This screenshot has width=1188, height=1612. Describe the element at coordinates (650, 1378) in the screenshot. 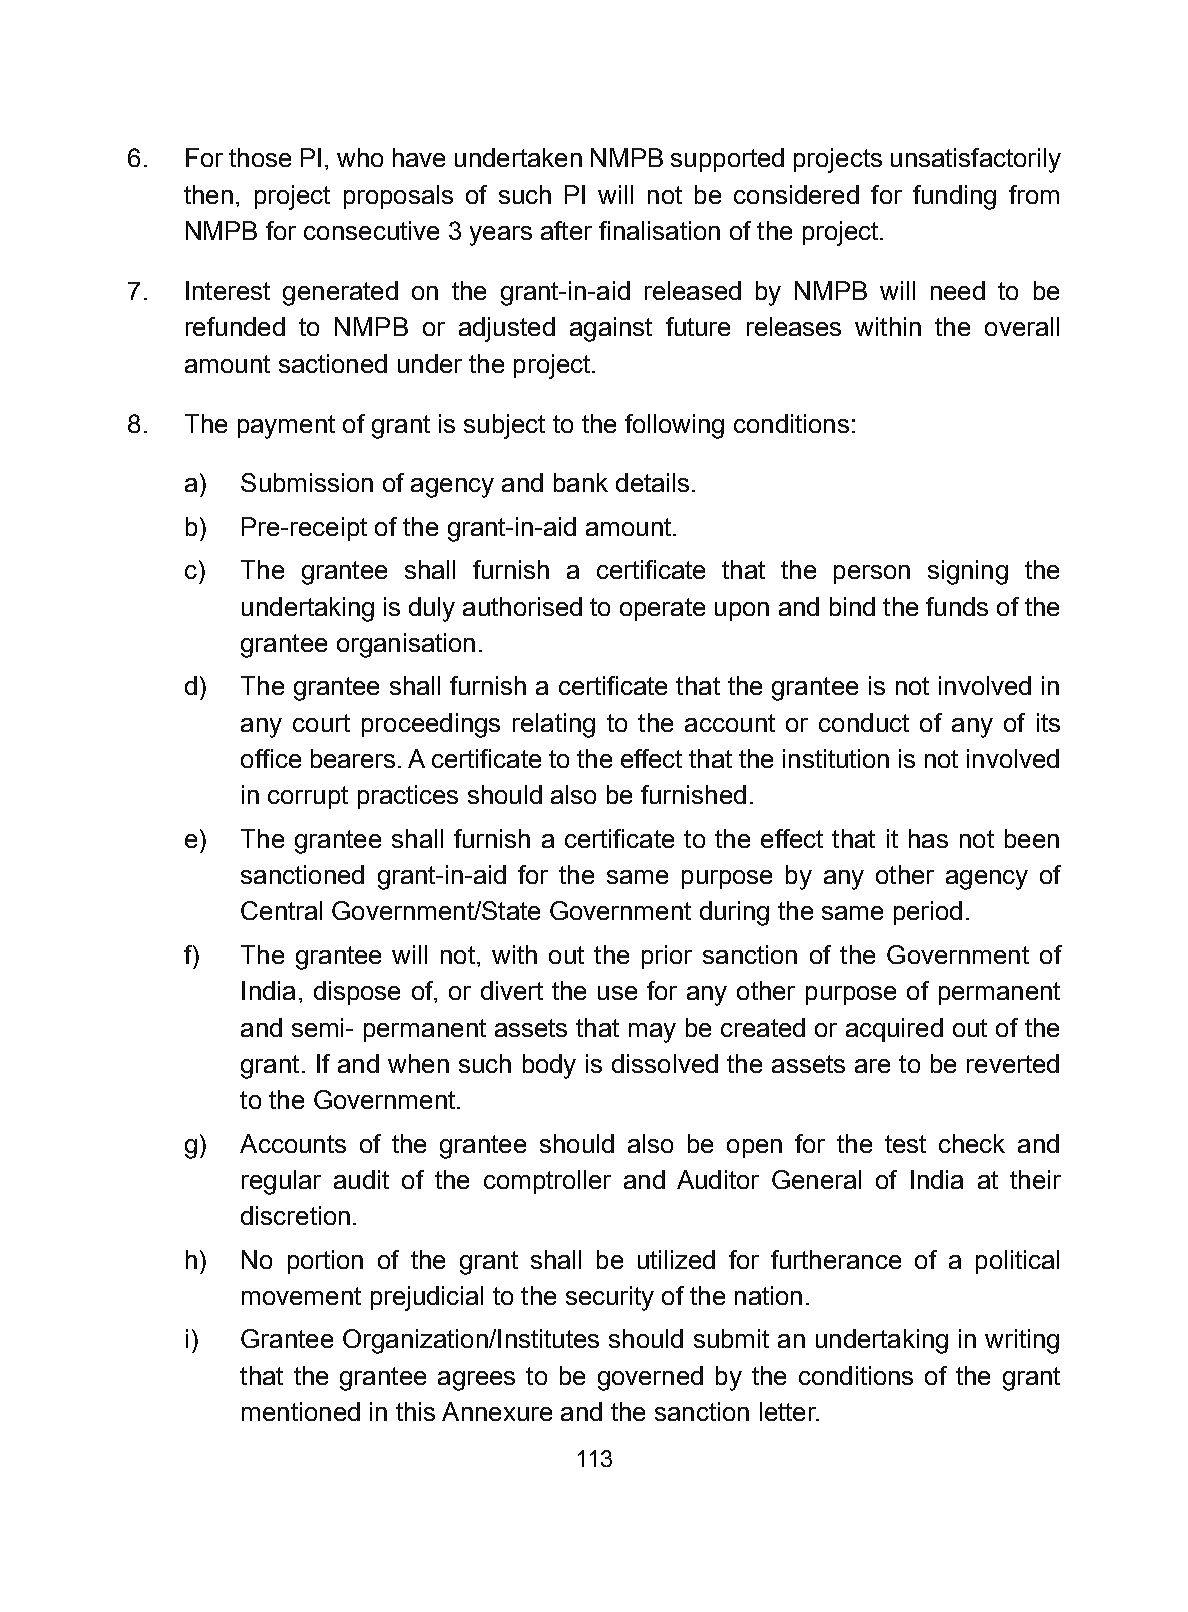

I see `governed` at that location.
